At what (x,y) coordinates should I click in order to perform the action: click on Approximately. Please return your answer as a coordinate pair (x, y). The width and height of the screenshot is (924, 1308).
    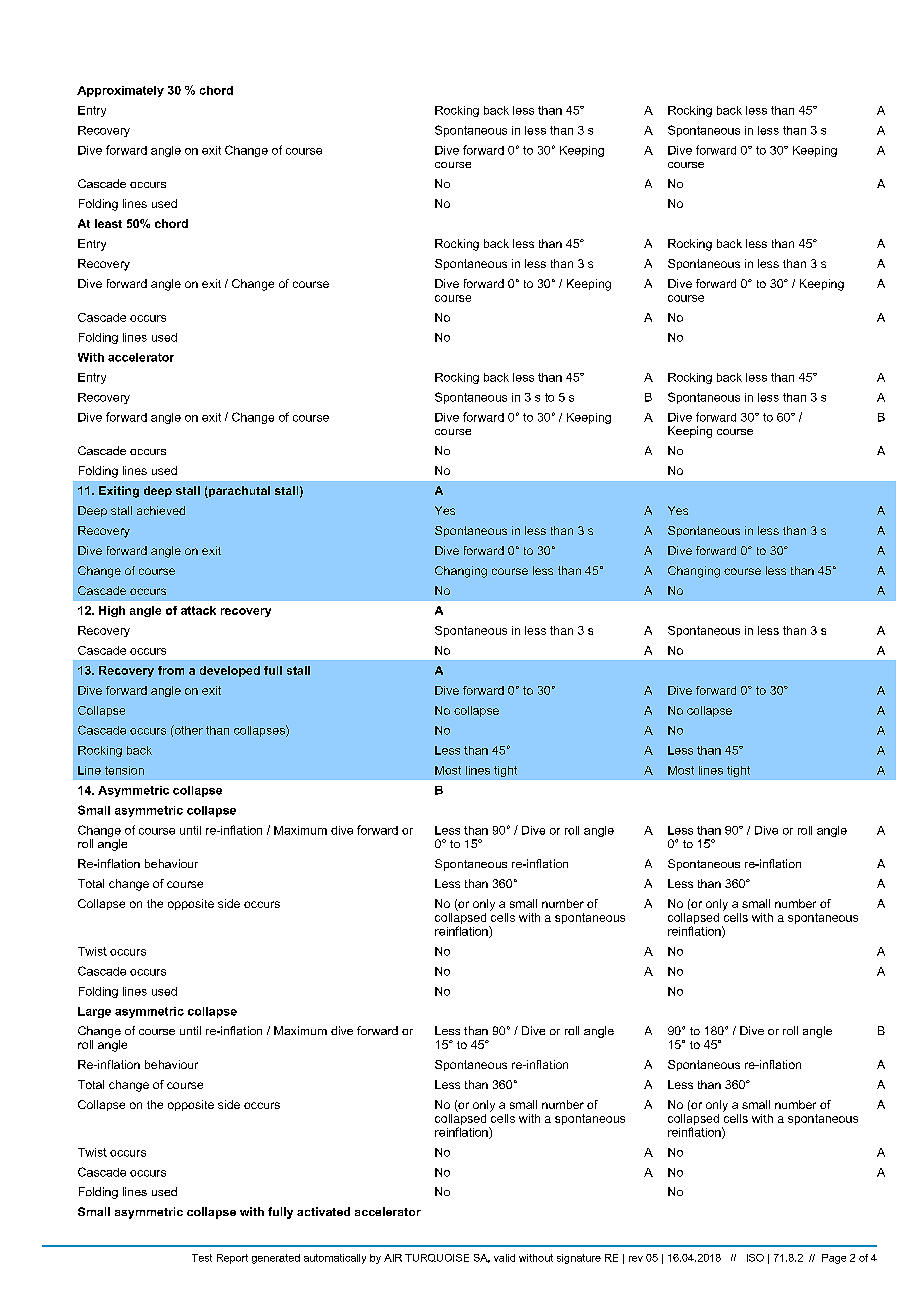
    Looking at the image, I should click on (120, 91).
